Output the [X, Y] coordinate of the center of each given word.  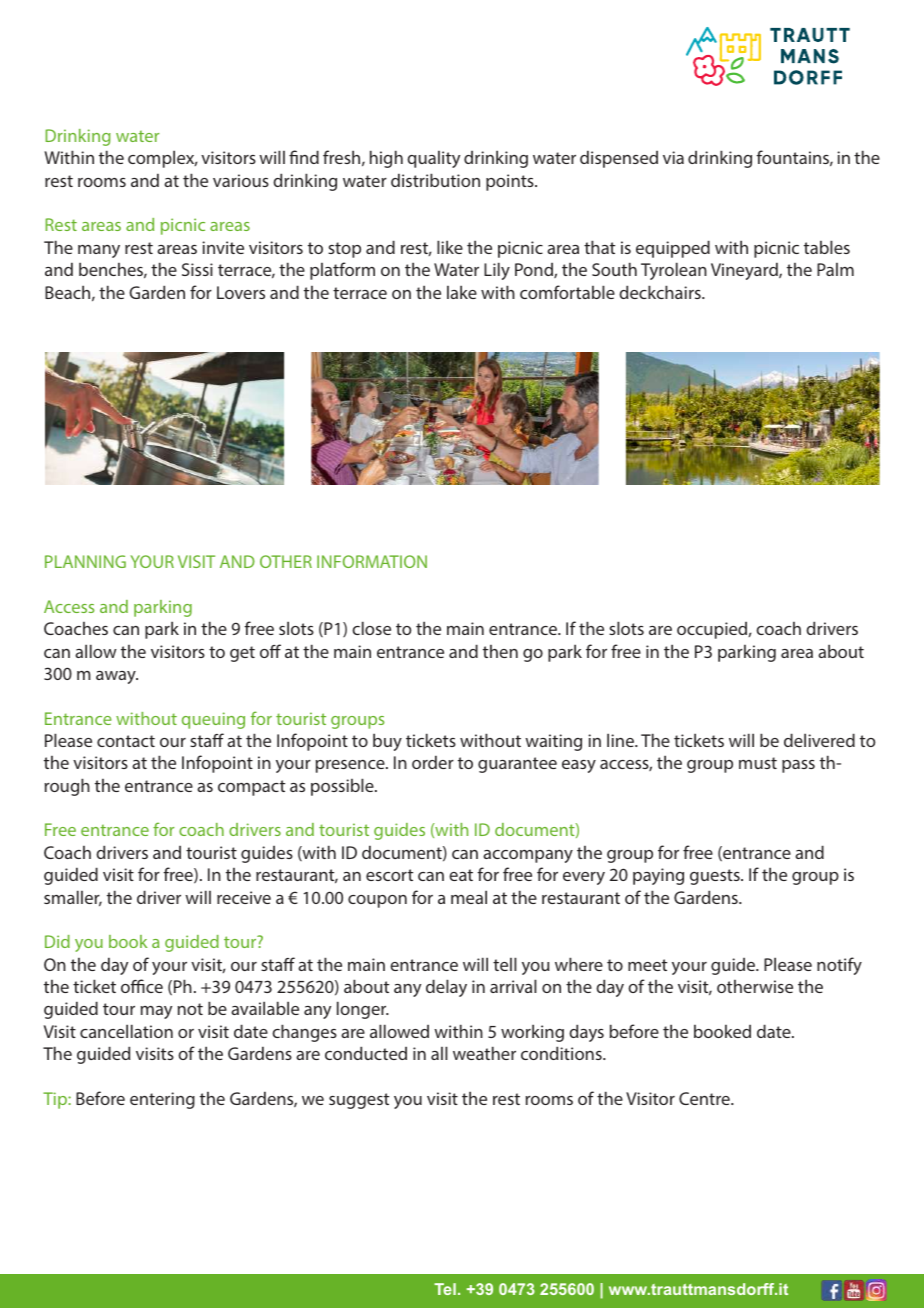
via [673, 157]
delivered [819, 740]
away [117, 677]
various [241, 180]
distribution [435, 180]
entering [162, 1100]
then [500, 651]
